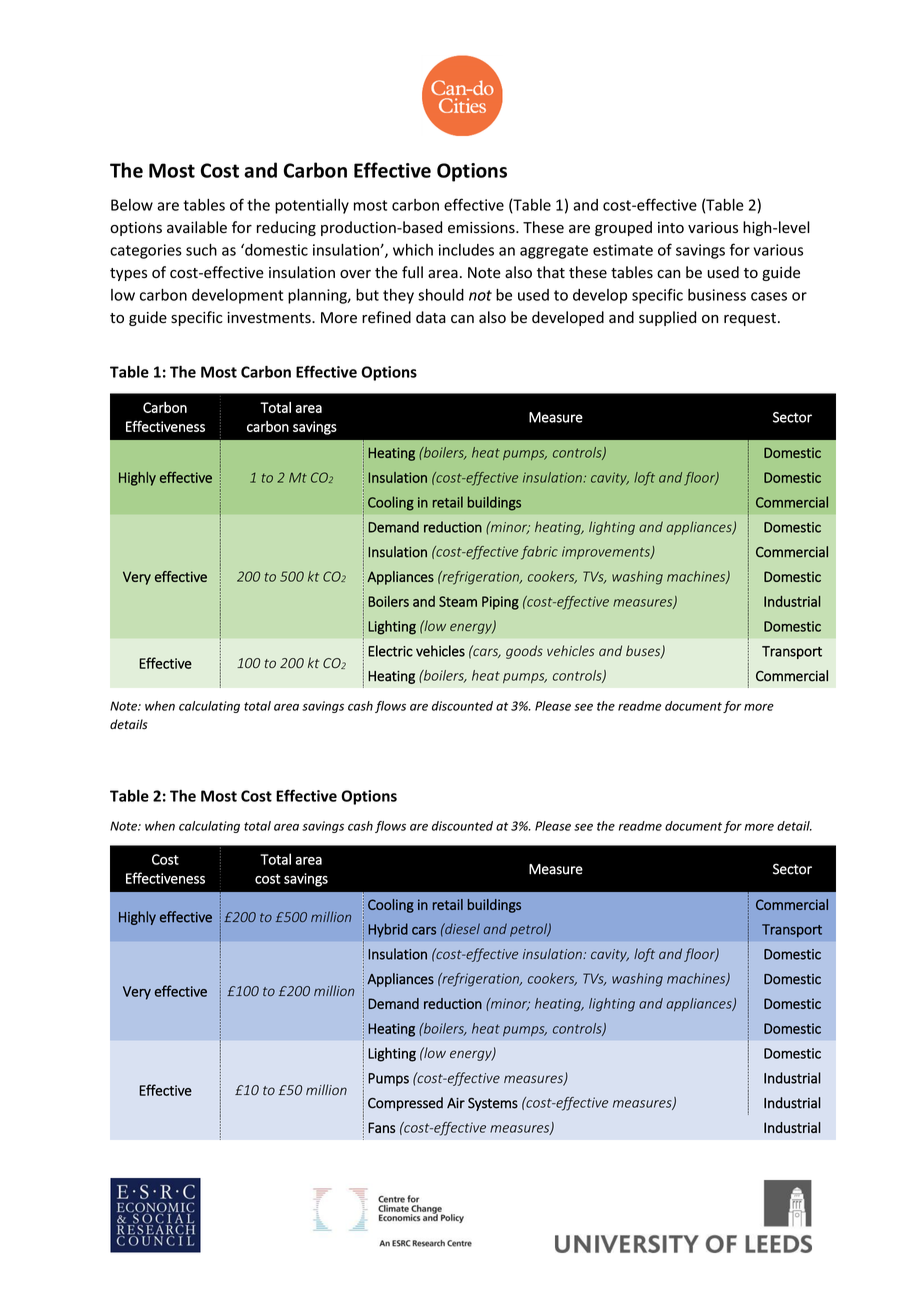  I want to click on Electric, so click(390, 651).
